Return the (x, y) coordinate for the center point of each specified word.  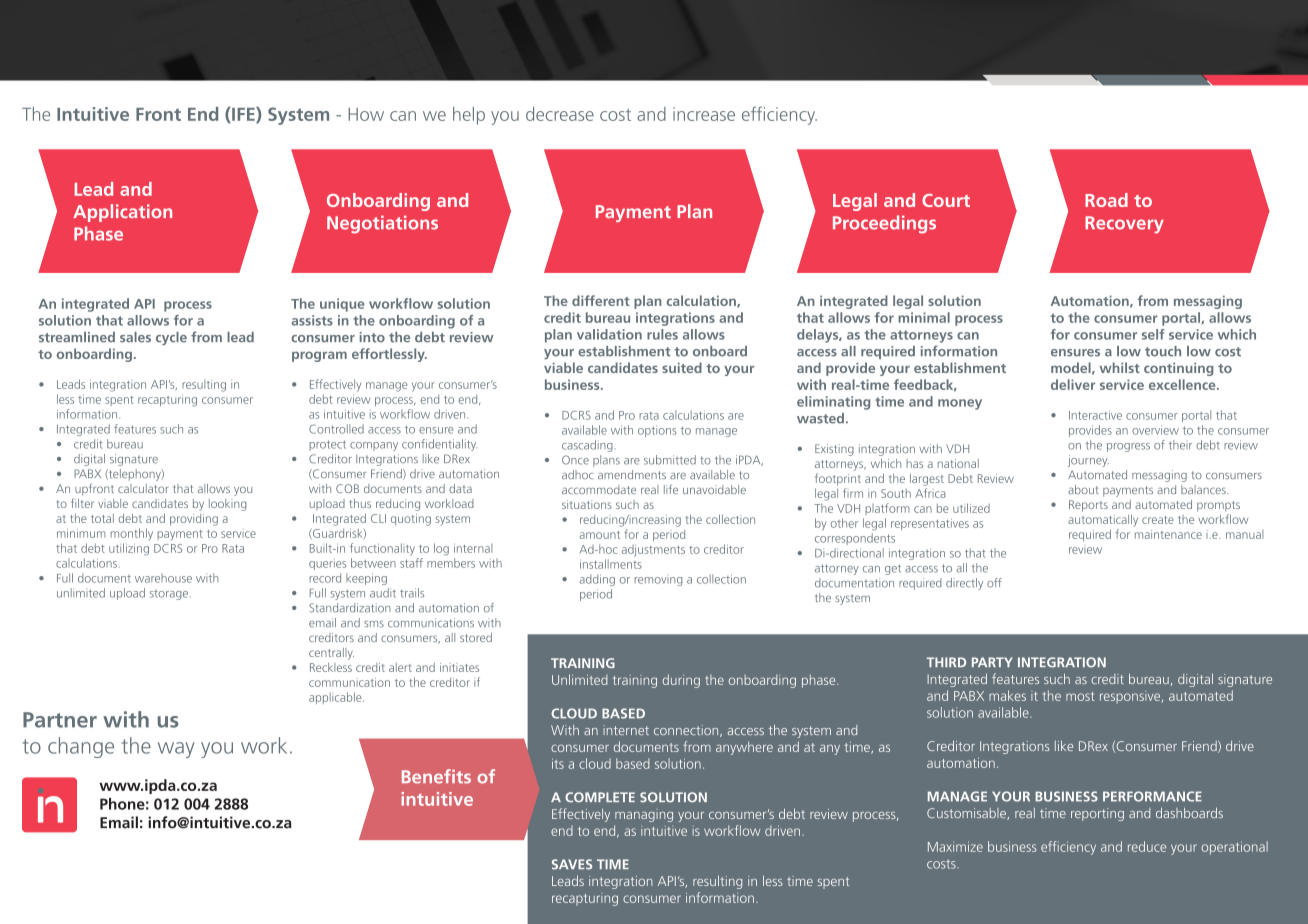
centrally (331, 654)
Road (1106, 200)
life (671, 489)
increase (704, 114)
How (366, 114)
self (1153, 334)
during (681, 681)
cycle (171, 338)
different (601, 300)
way (176, 750)
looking (227, 505)
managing (644, 815)
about (1083, 489)
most (1080, 696)
